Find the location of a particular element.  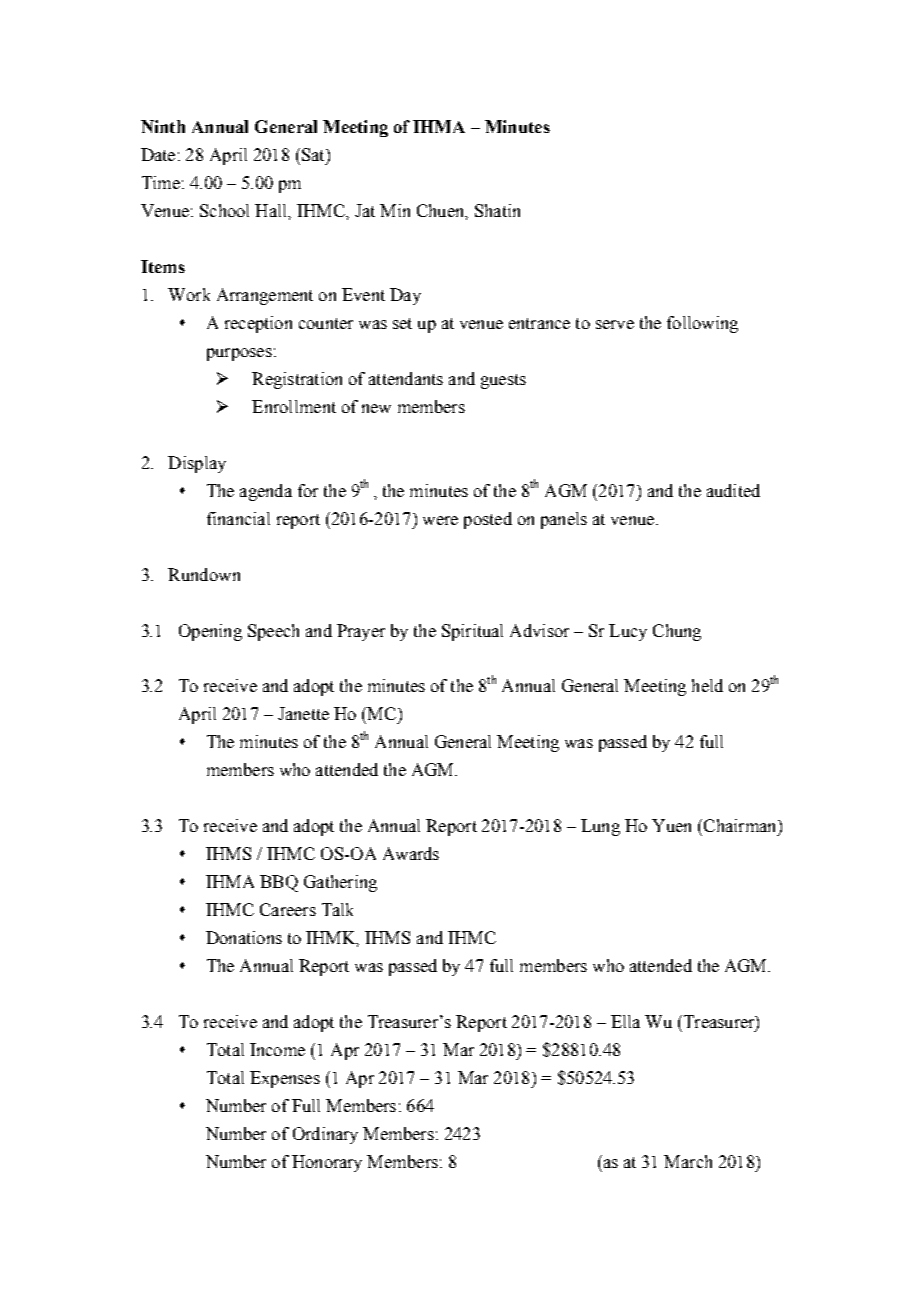

were is located at coordinates (440, 520).
